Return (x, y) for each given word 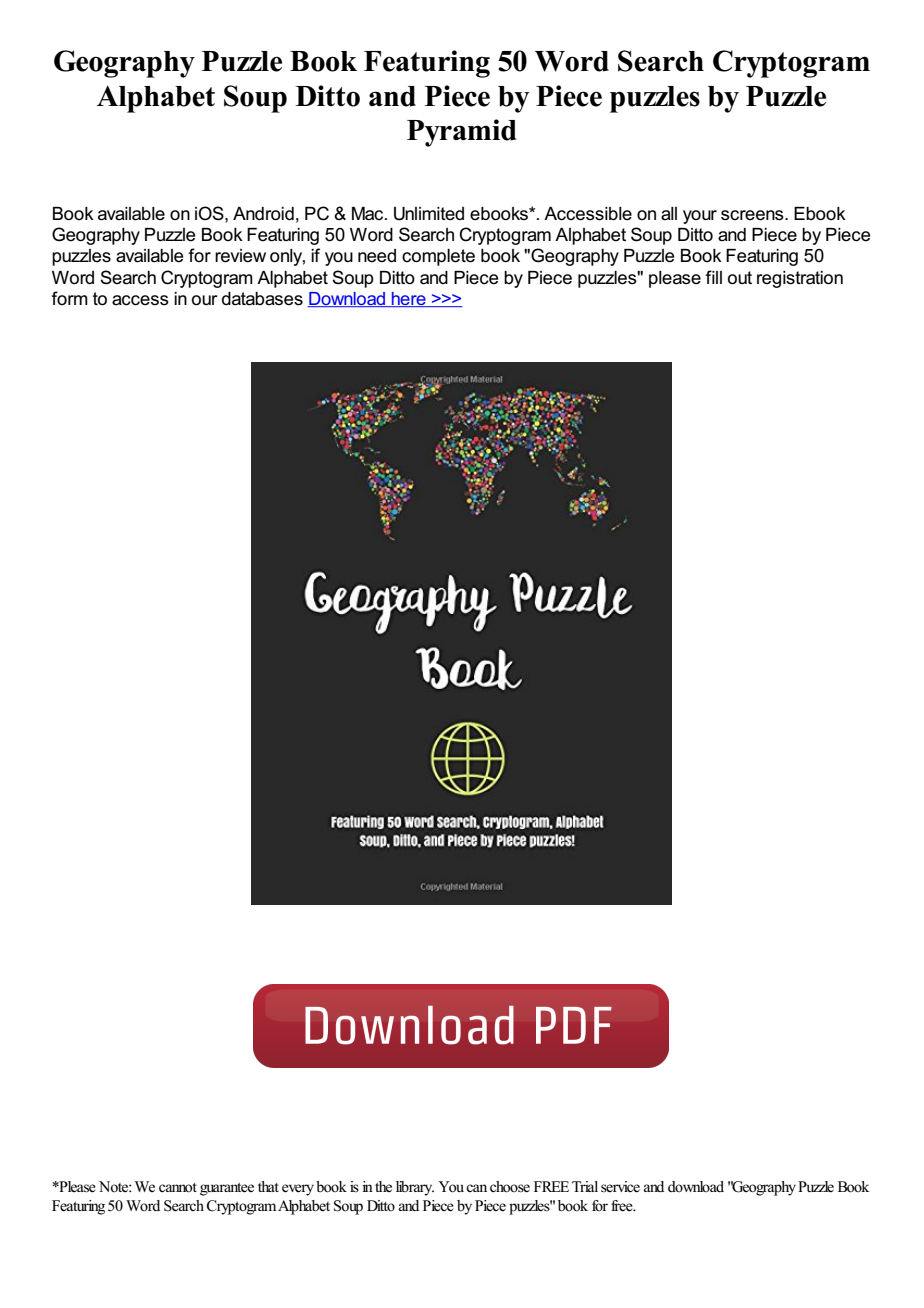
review (240, 256)
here (409, 299)
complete (438, 257)
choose (510, 1187)
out (740, 278)
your (700, 217)
